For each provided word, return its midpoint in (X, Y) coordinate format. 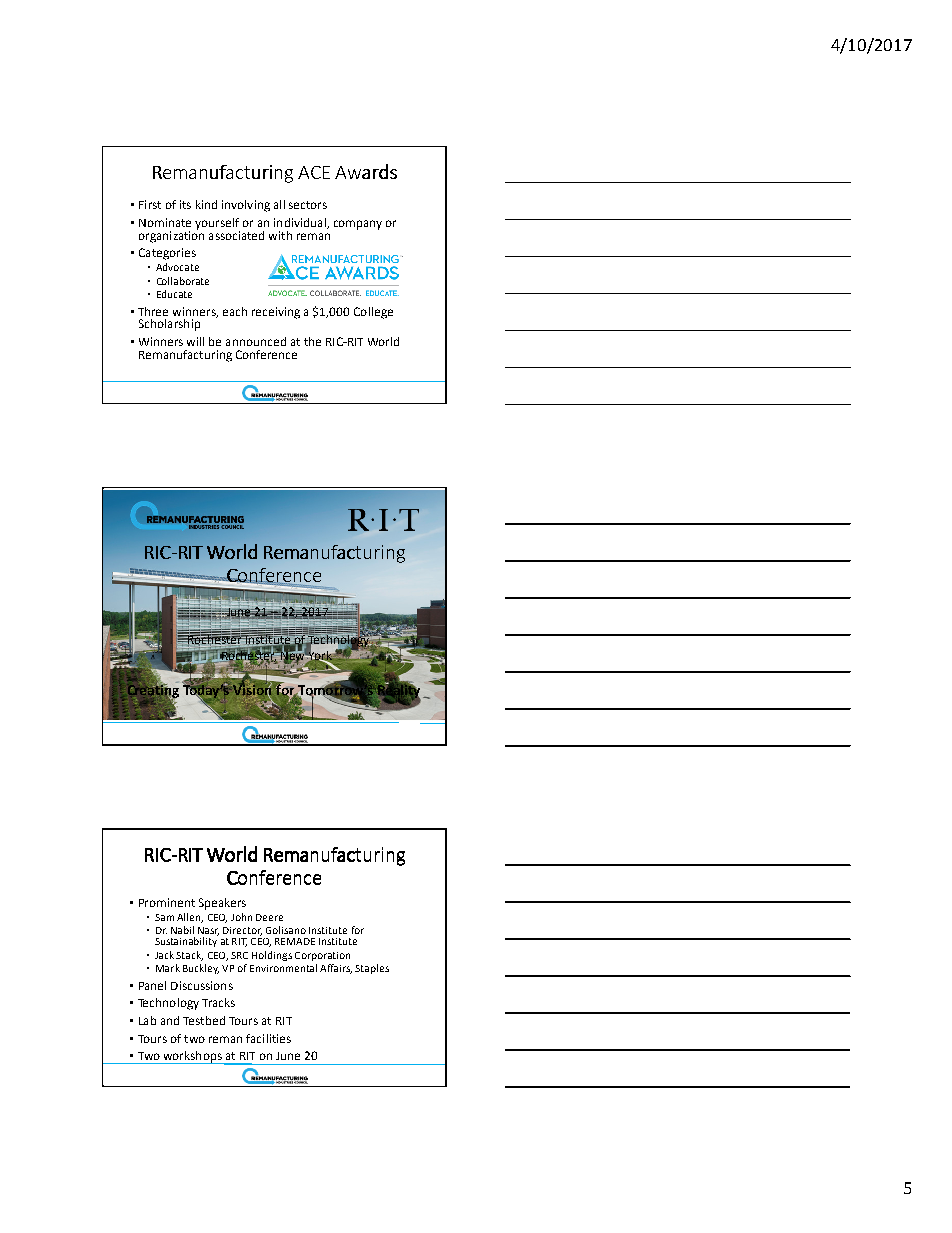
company (358, 225)
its (185, 204)
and (170, 1020)
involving (246, 206)
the (312, 341)
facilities (268, 1038)
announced (256, 341)
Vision (251, 690)
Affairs (336, 969)
